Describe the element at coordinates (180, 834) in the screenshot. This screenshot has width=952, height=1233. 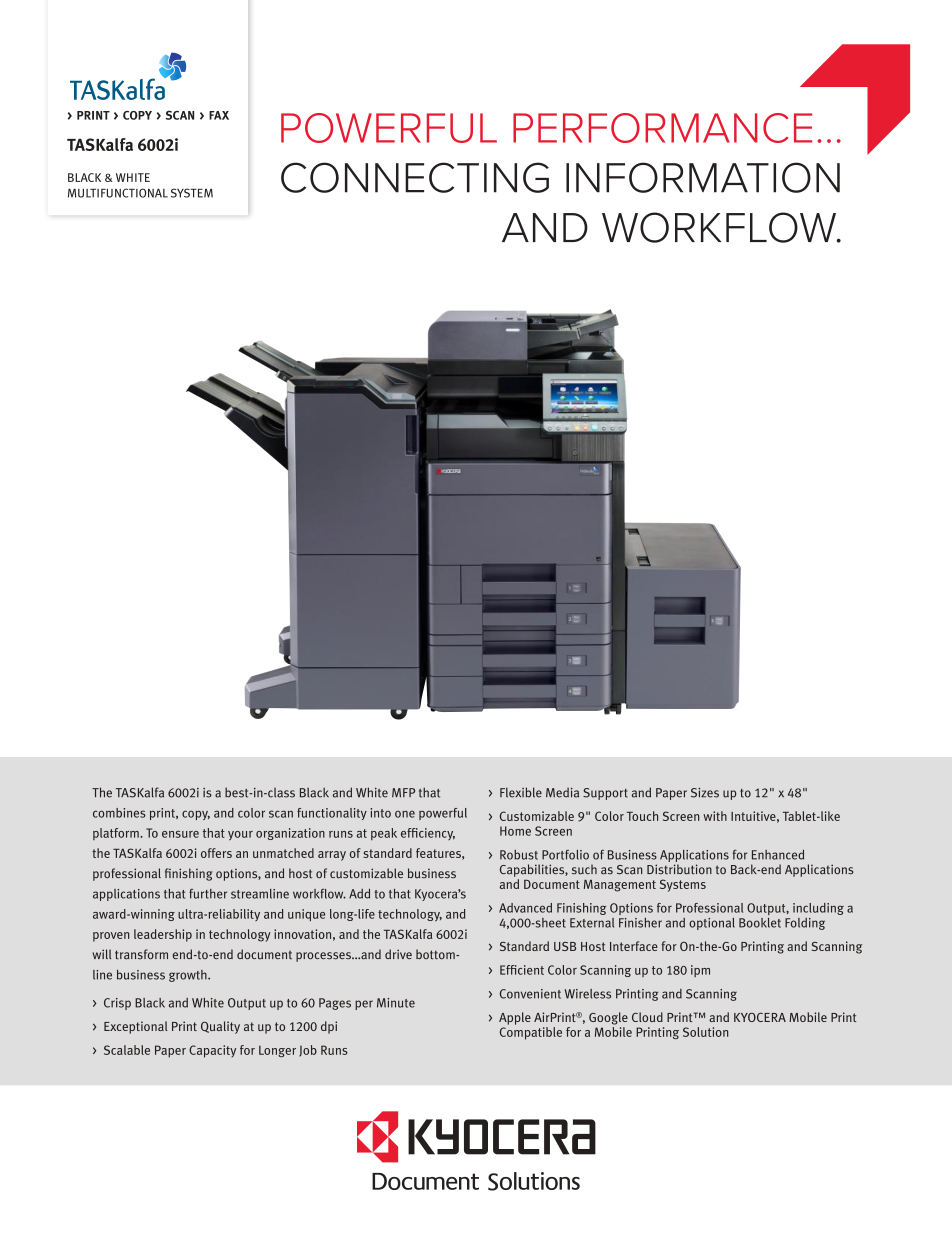
I see `ensure` at that location.
